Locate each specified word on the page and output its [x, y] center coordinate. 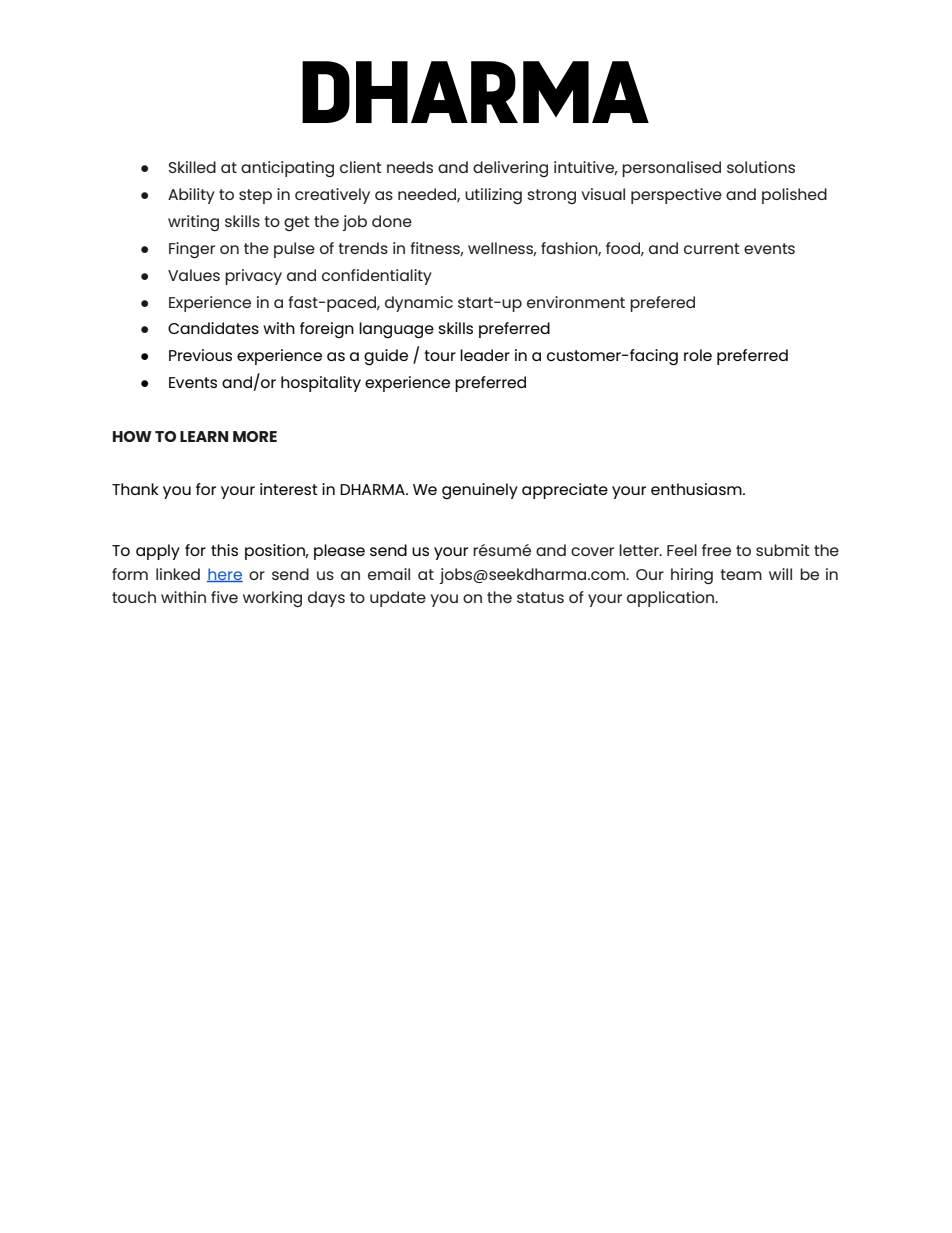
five [224, 597]
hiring [692, 576]
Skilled [192, 167]
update [398, 599]
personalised [671, 169]
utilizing [493, 196]
